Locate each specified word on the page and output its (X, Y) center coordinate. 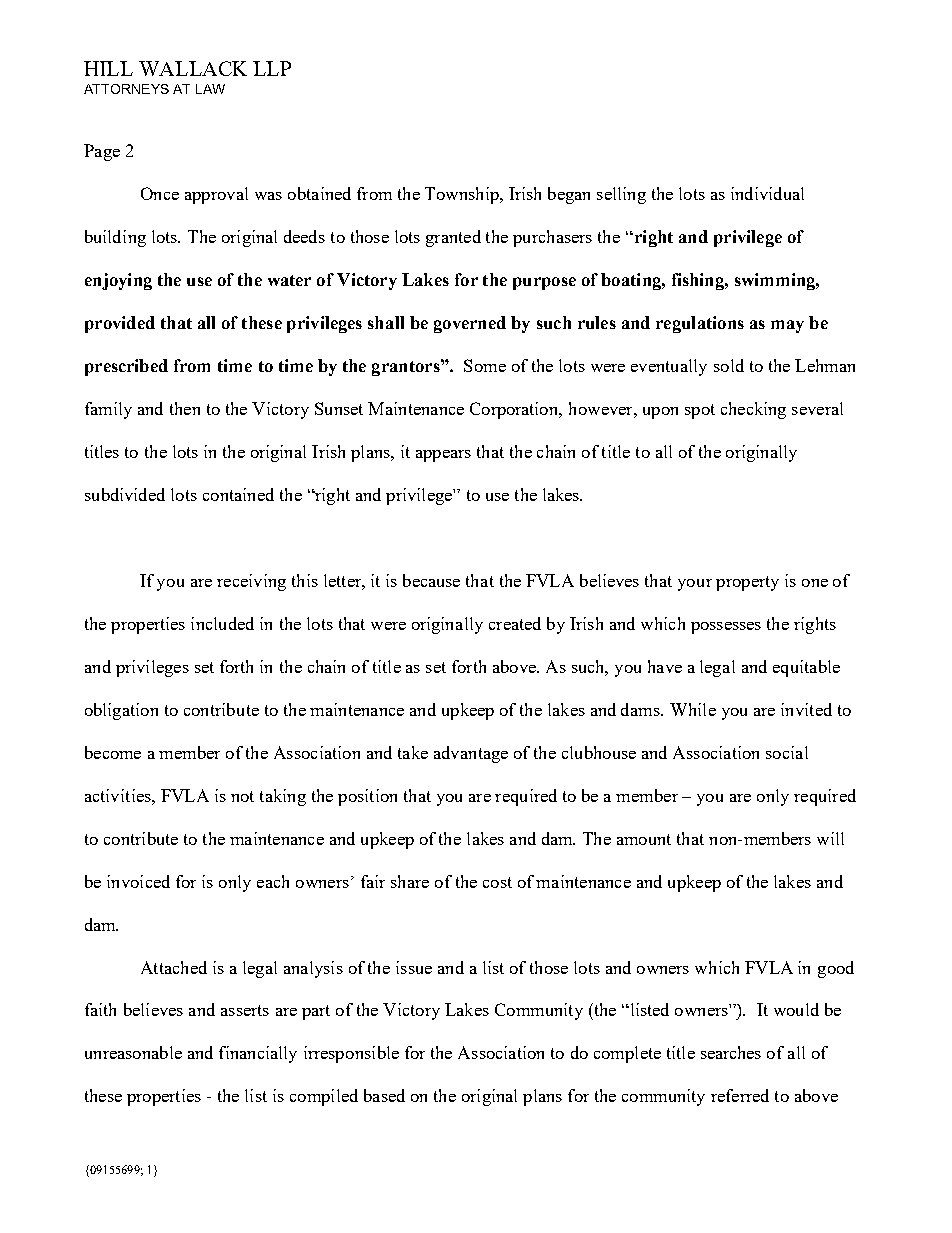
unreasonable (133, 1052)
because (431, 580)
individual (767, 193)
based (384, 1095)
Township (463, 195)
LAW (210, 89)
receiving (251, 582)
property (747, 583)
